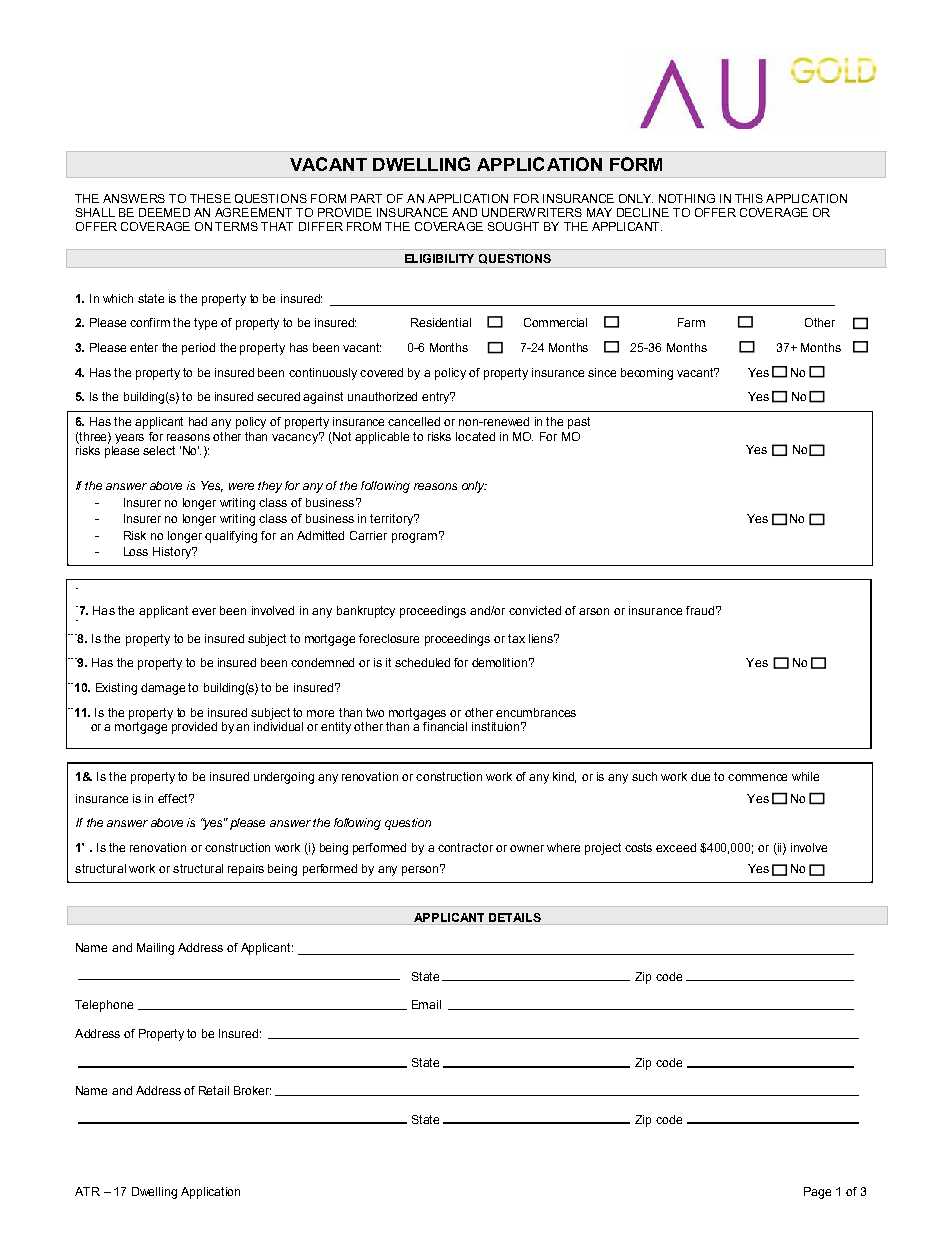 Image resolution: width=952 pixels, height=1233 pixels. Describe the element at coordinates (155, 949) in the screenshot. I see `Mailing` at that location.
